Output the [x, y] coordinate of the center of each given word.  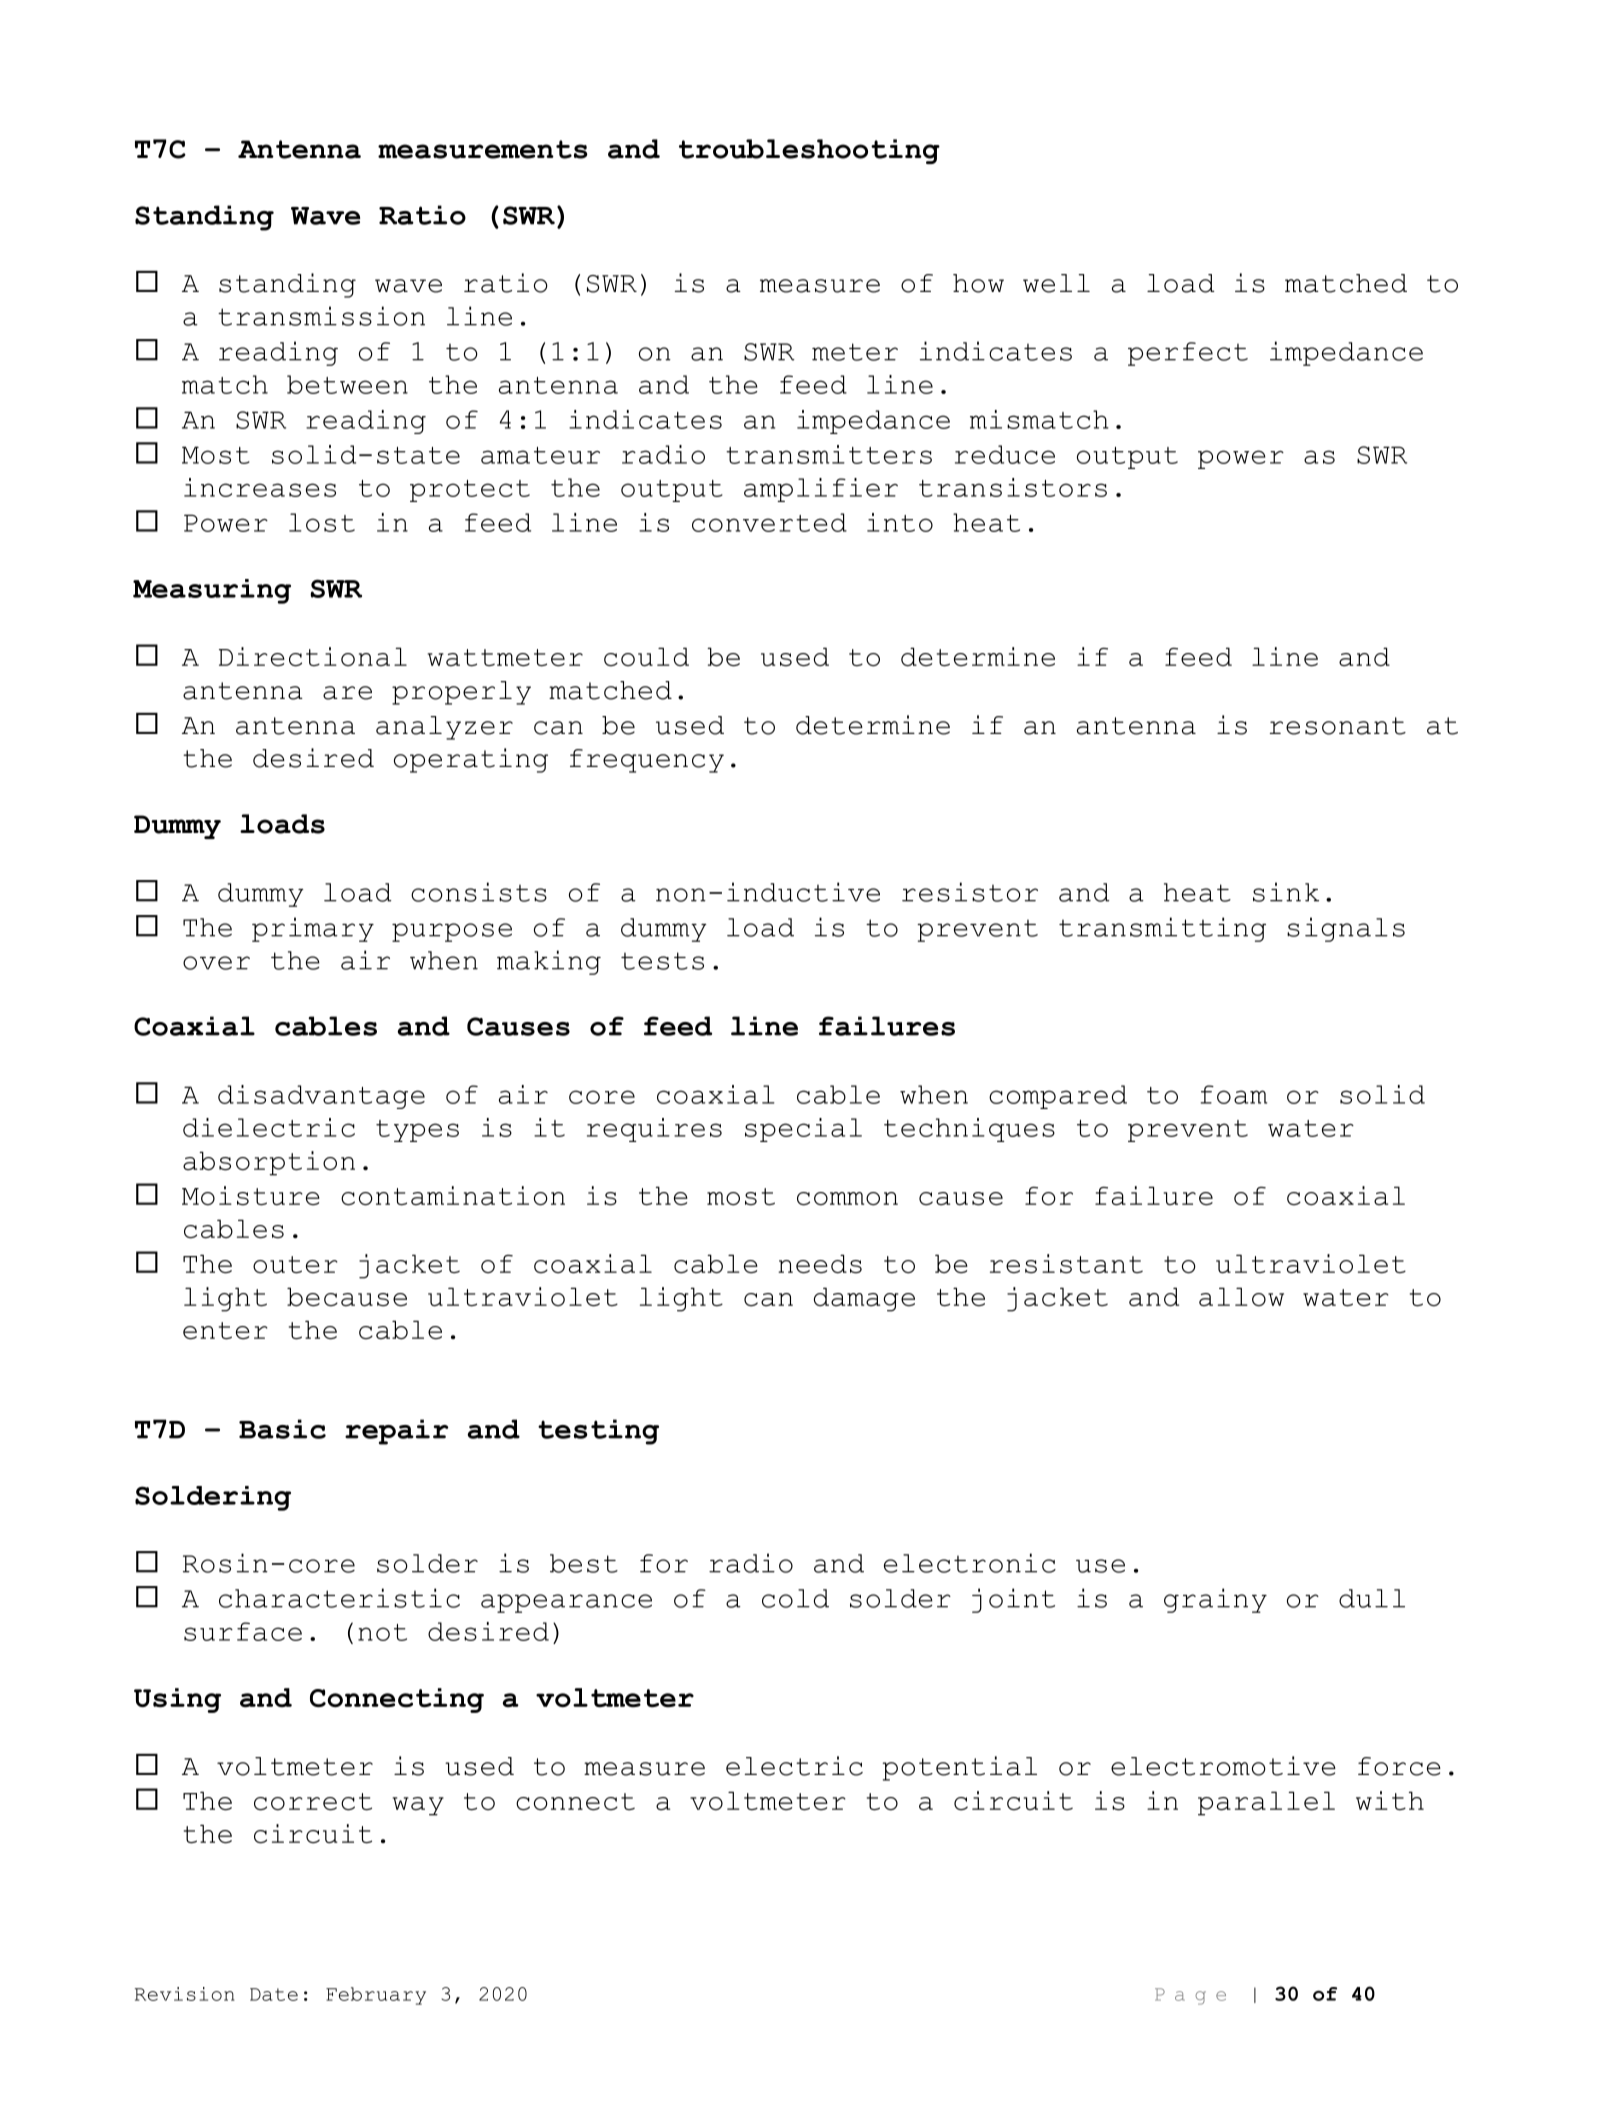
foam [1234, 1094]
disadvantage [321, 1097]
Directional [313, 657]
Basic [282, 1429]
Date [274, 1994]
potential [960, 1768]
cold [795, 1598]
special [803, 1130]
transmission [321, 316]
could [646, 656]
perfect [1188, 354]
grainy [1215, 1600]
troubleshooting [809, 151]
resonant [1338, 726]
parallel [1266, 1803]
